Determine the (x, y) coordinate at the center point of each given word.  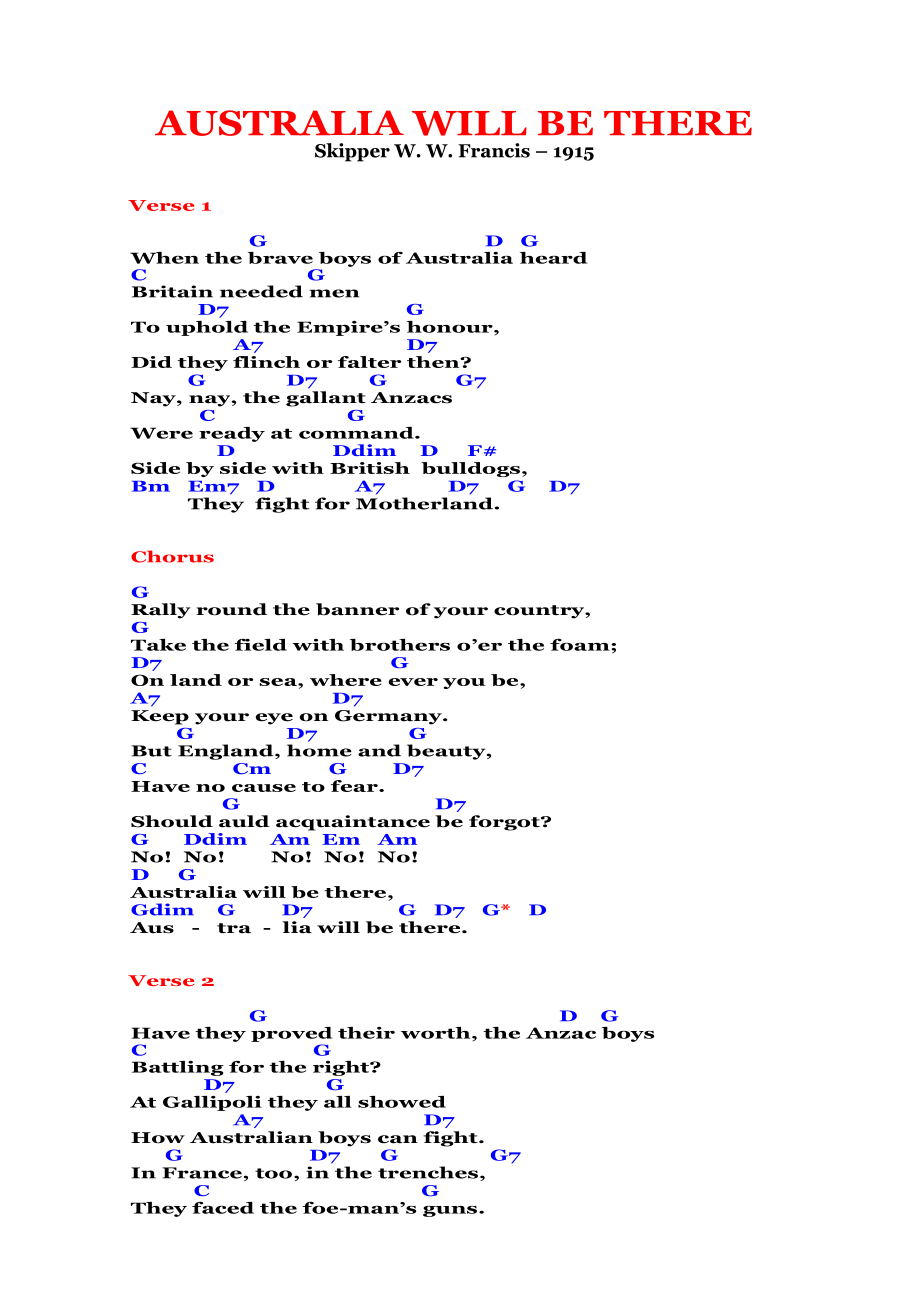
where (346, 680)
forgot (505, 823)
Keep (160, 717)
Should (172, 821)
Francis (494, 150)
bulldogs (470, 469)
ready (232, 434)
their (366, 1033)
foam (581, 644)
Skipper (352, 152)
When (164, 258)
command (357, 433)
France (202, 1173)
